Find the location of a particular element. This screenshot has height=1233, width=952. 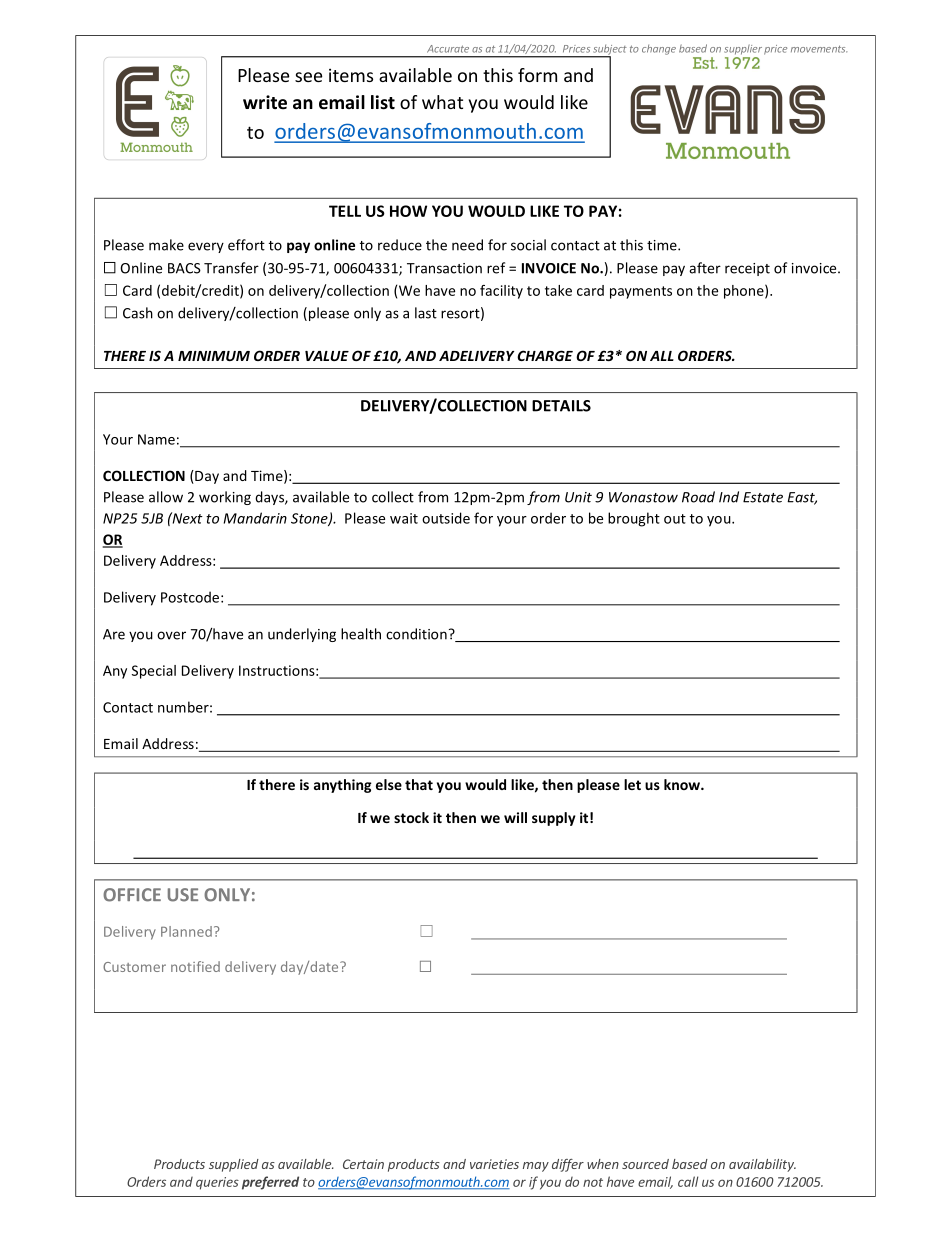

Ind is located at coordinates (729, 497).
